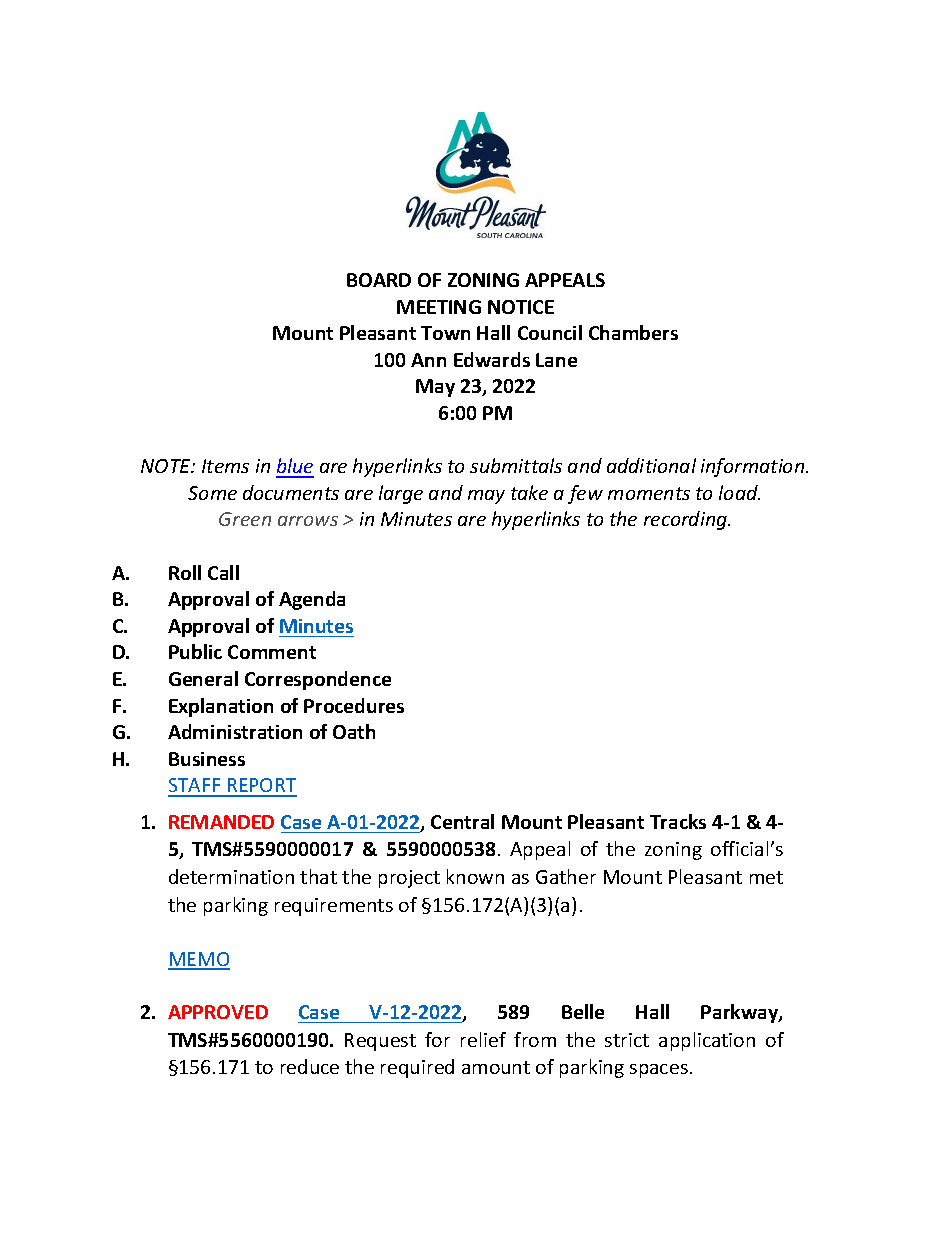 The height and width of the document is (1233, 952). What do you see at coordinates (231, 876) in the document?
I see `determination` at bounding box center [231, 876].
